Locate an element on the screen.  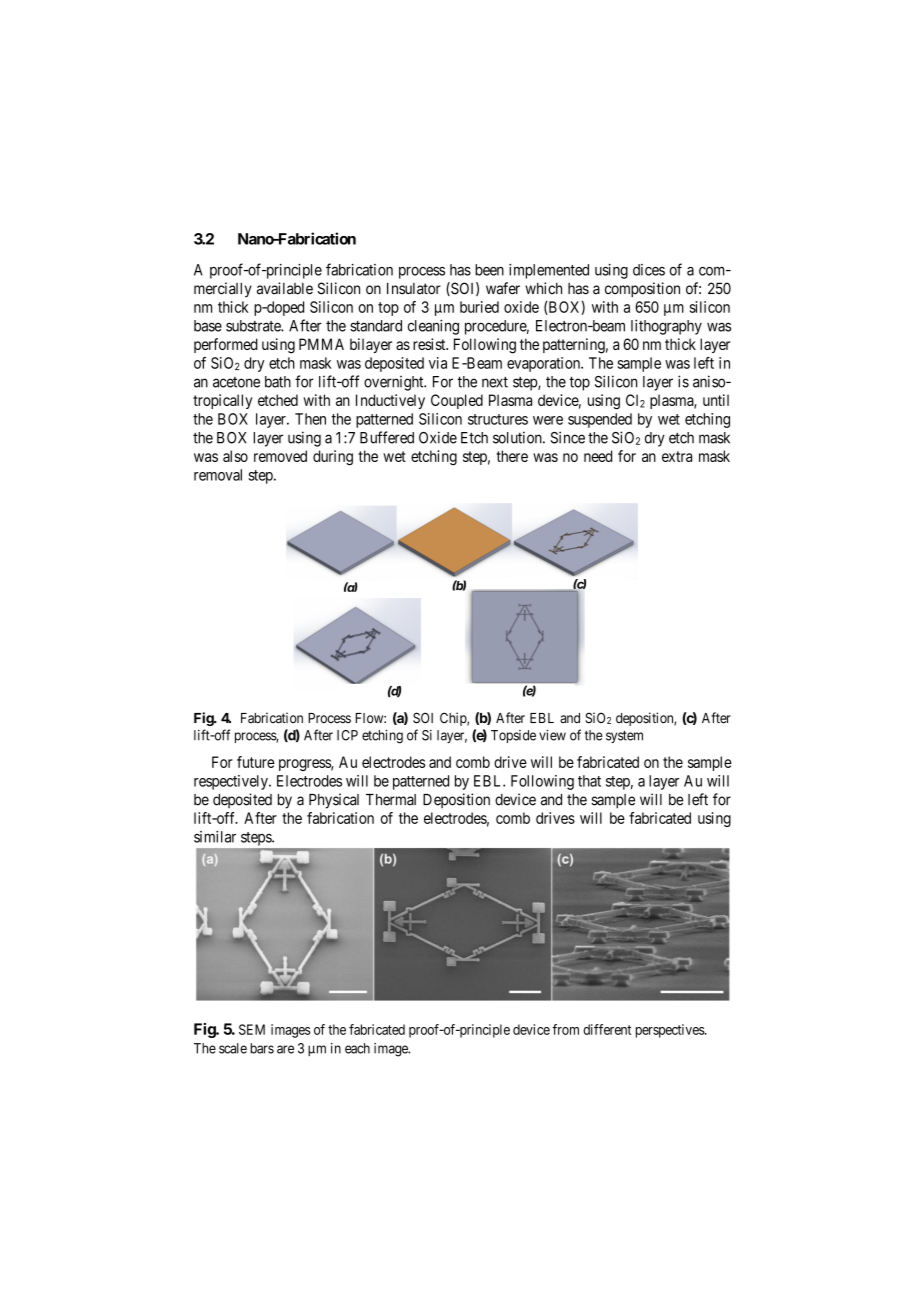
composition is located at coordinates (642, 290).
